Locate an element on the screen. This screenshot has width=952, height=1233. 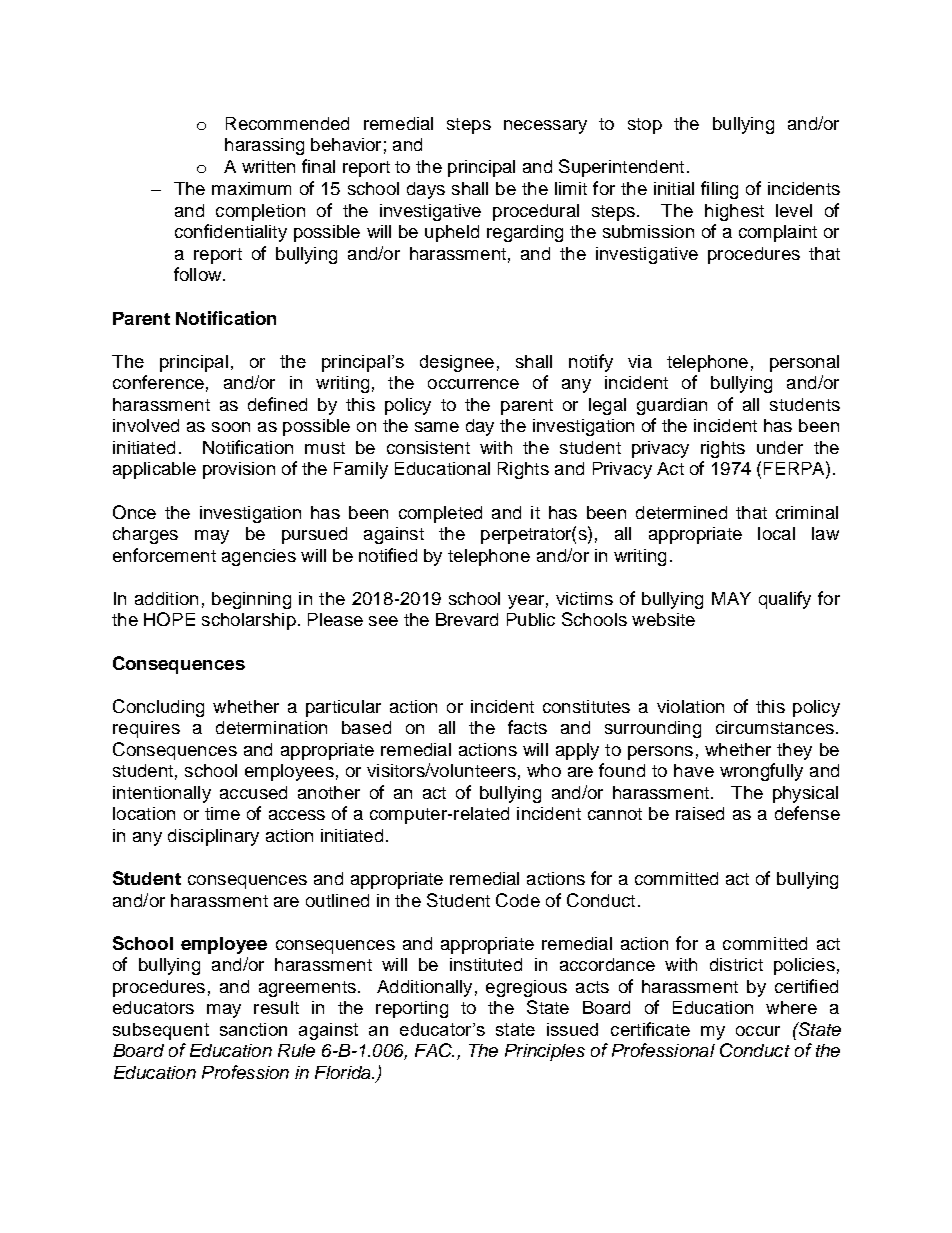
where is located at coordinates (791, 1007).
